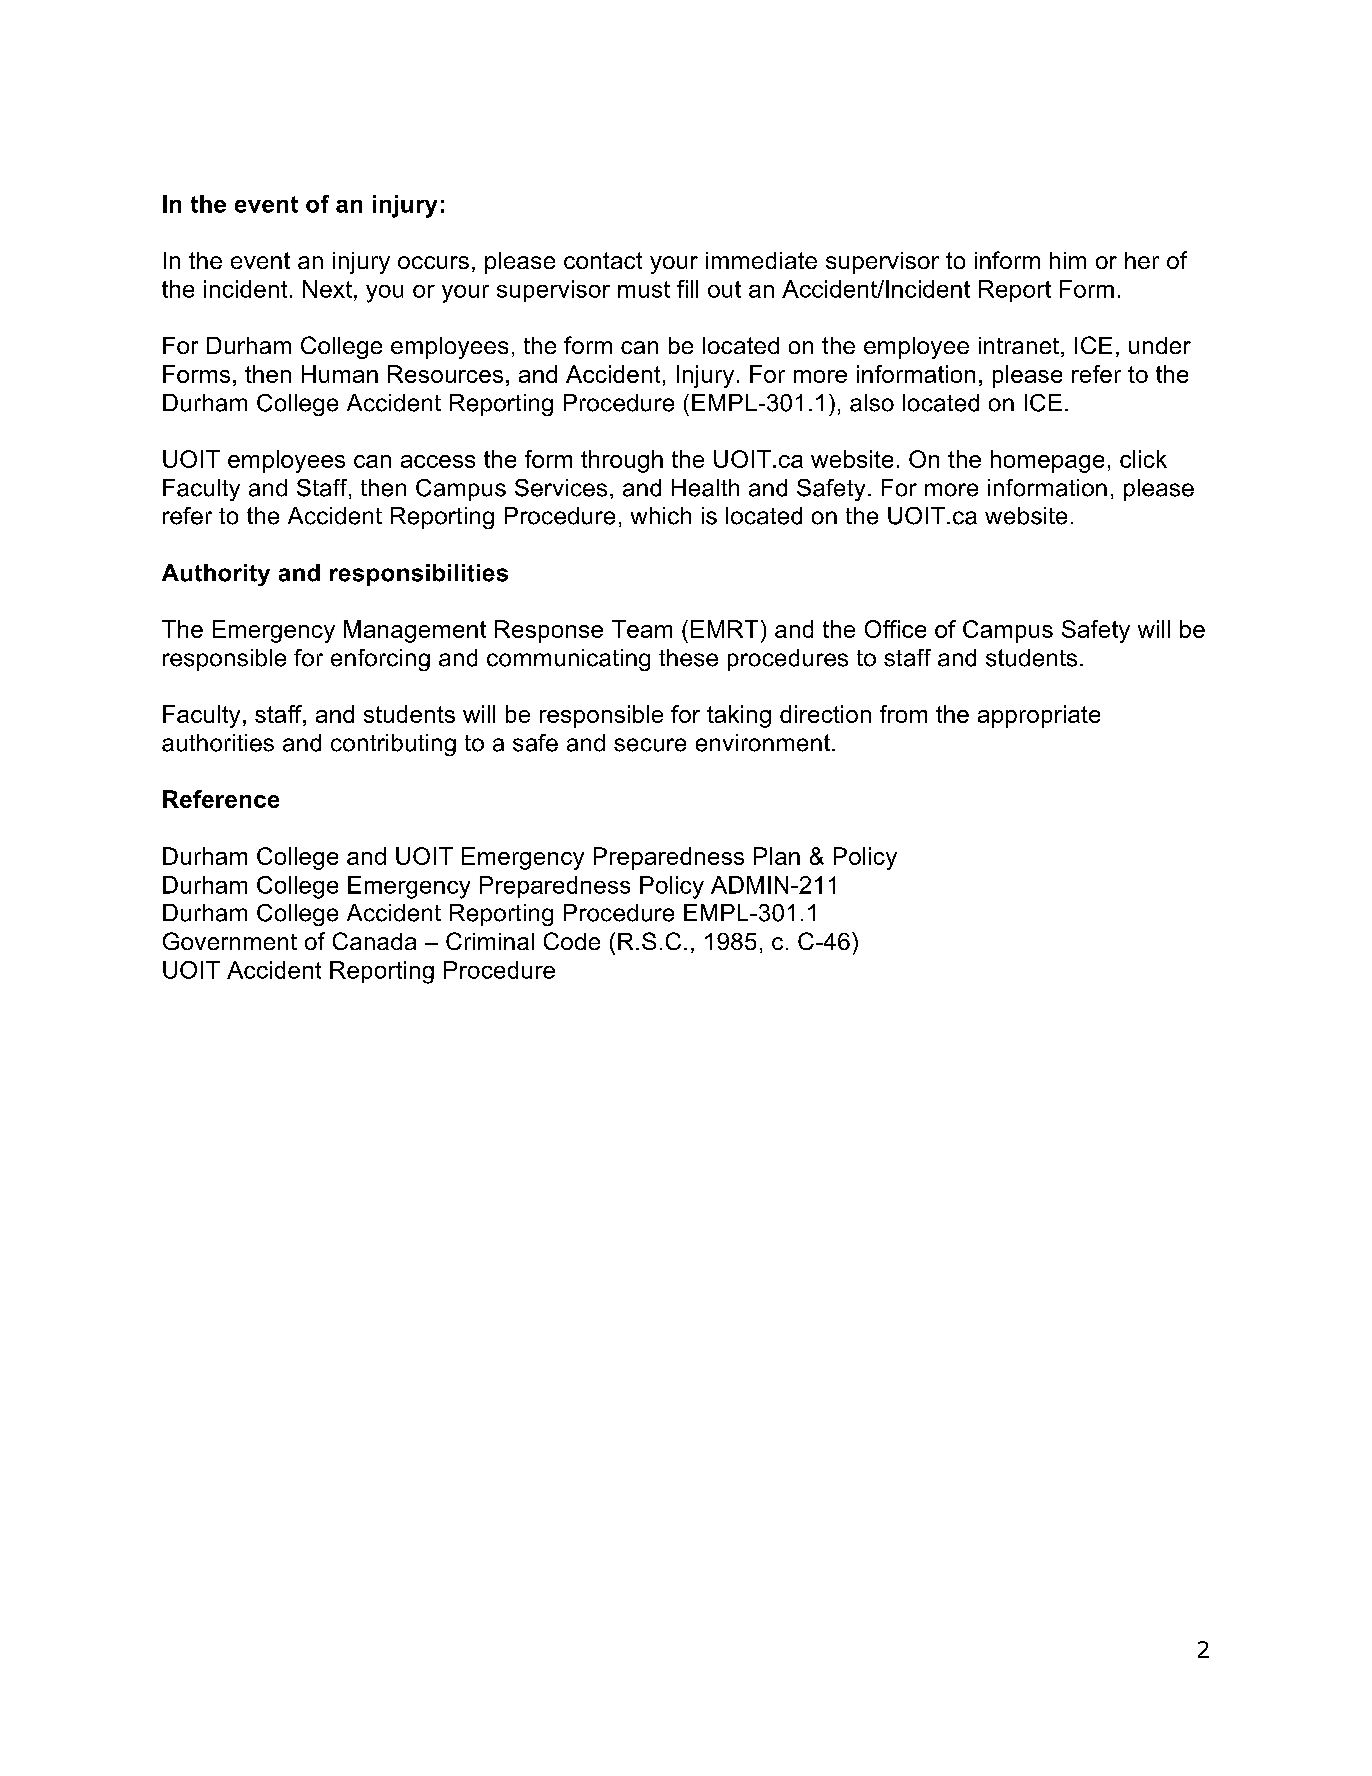 This screenshot has height=1776, width=1372. Describe the element at coordinates (419, 575) in the screenshot. I see `responsibilities` at that location.
